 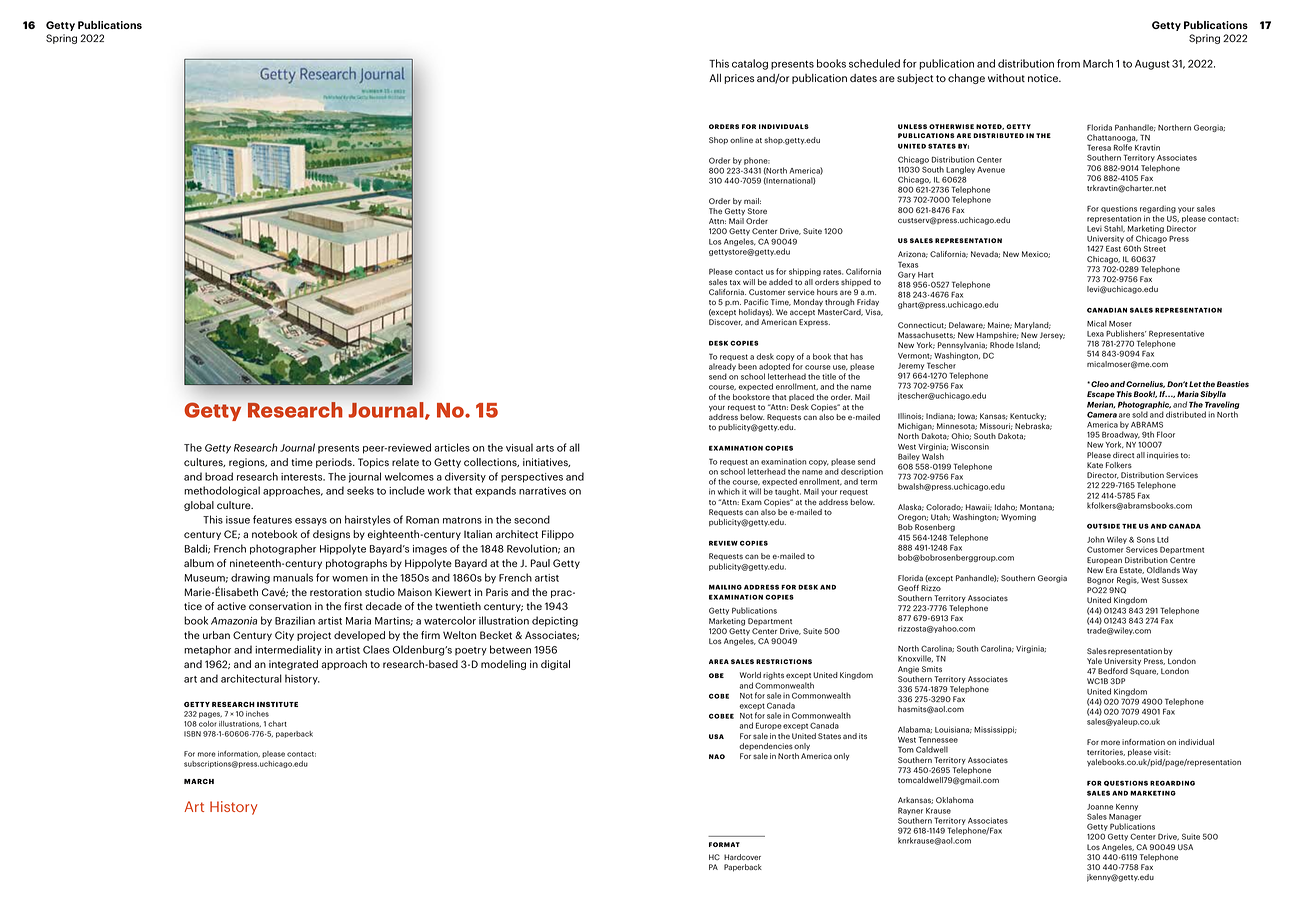 I want to click on periods, so click(x=335, y=463).
